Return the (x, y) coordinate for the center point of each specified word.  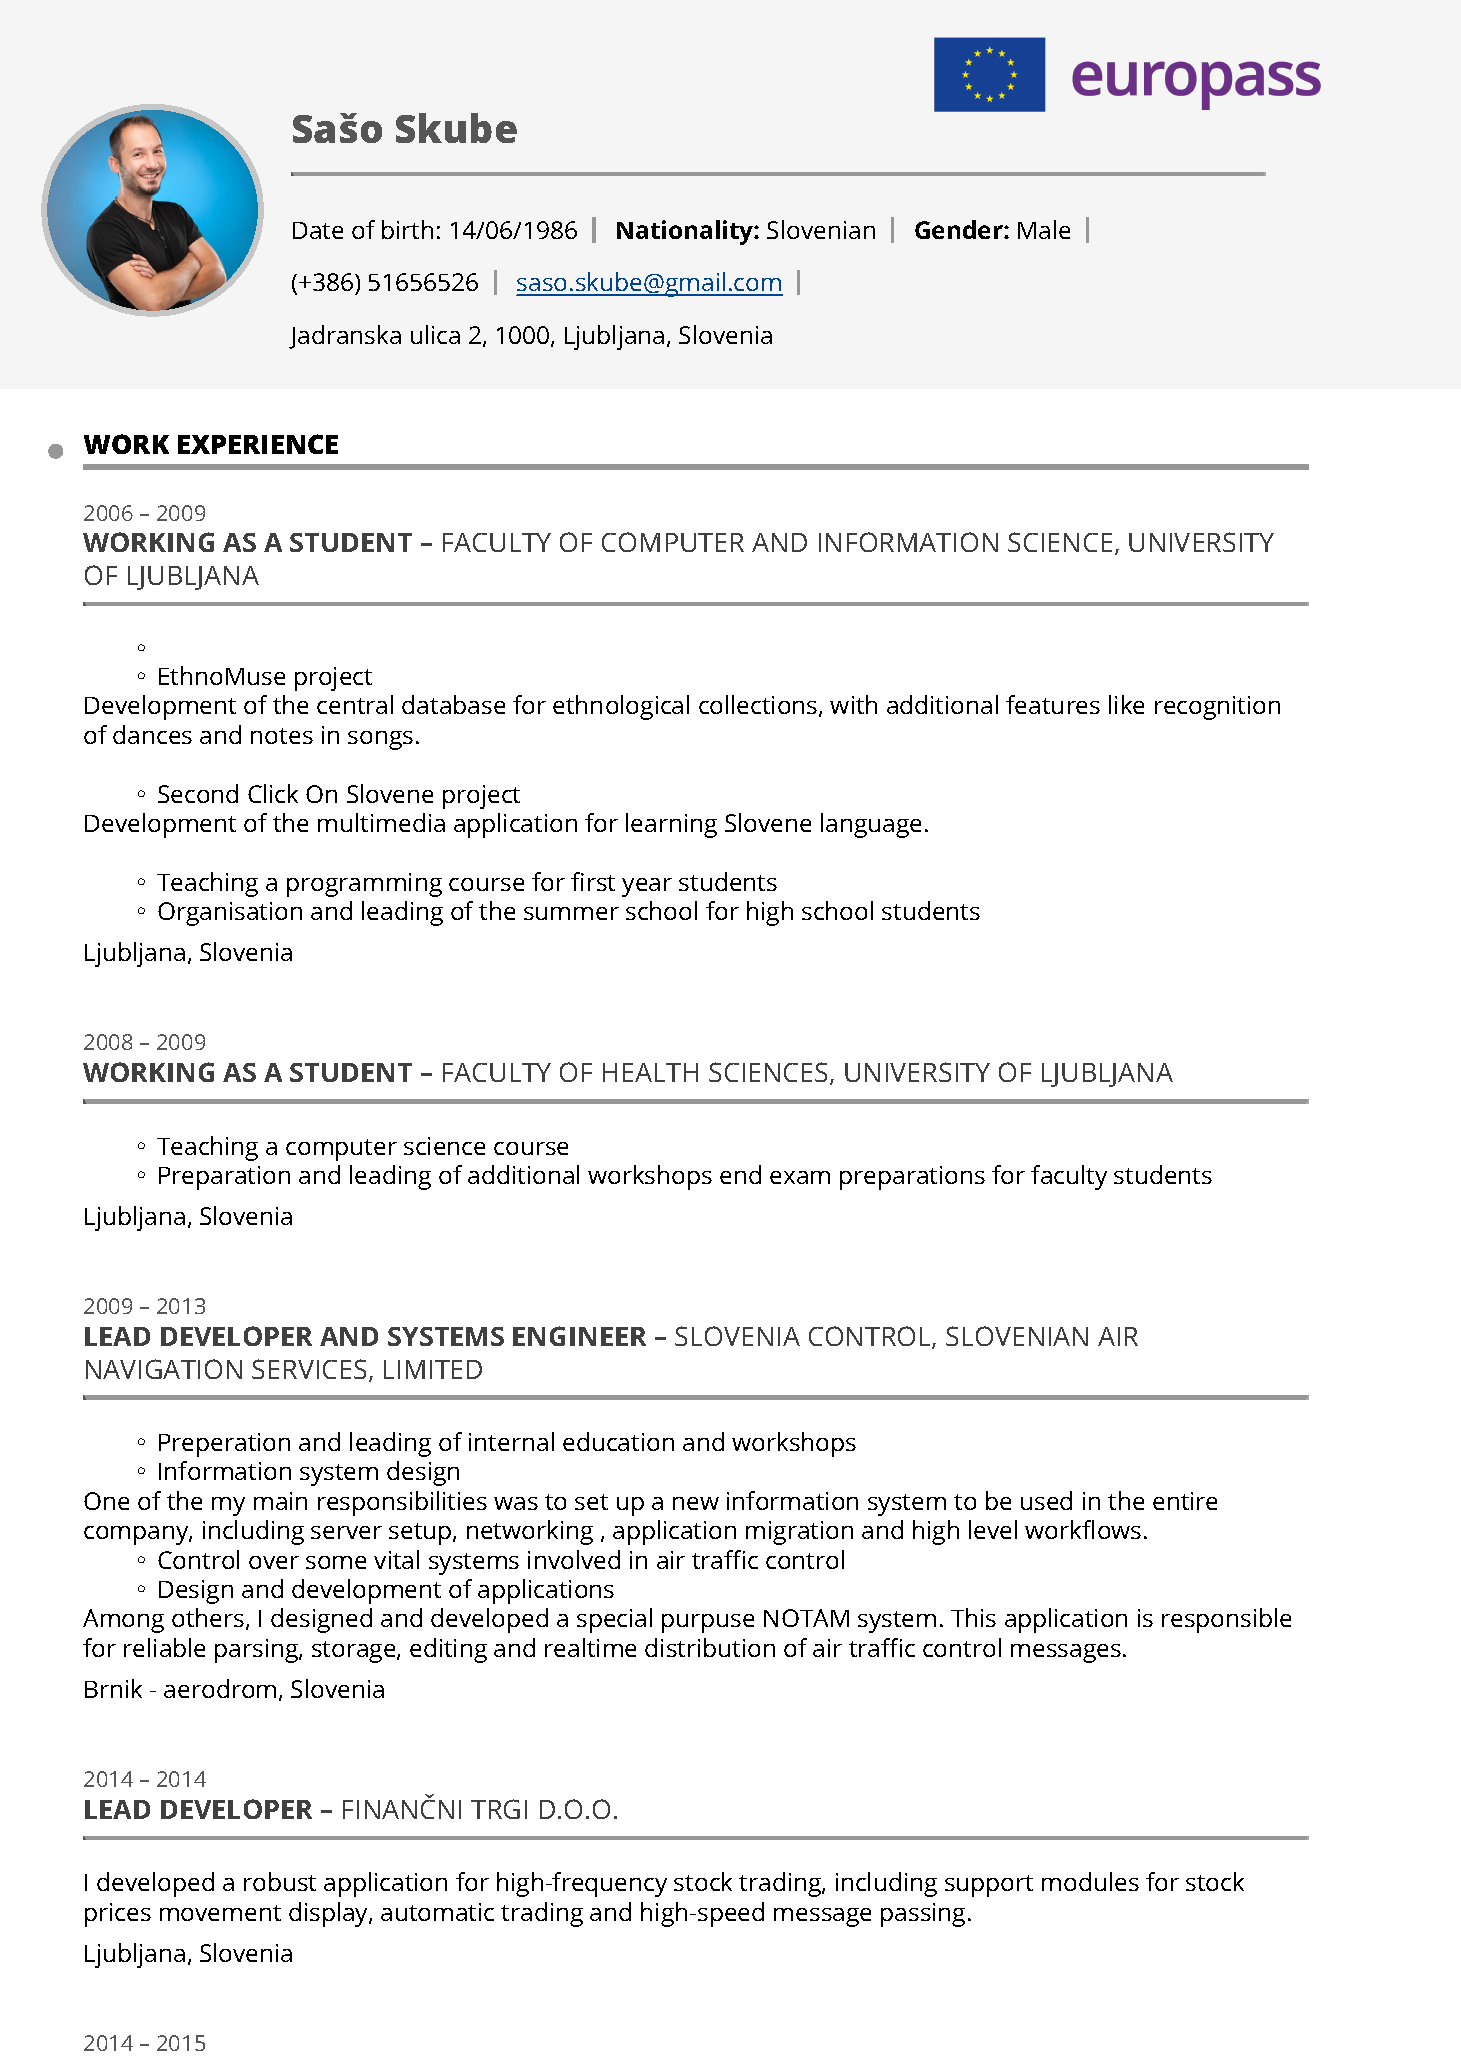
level (993, 1529)
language (871, 825)
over (274, 1562)
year (647, 887)
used (1046, 1500)
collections (759, 706)
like (1126, 704)
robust (280, 1881)
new (696, 1503)
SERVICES (309, 1369)
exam (800, 1177)
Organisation (230, 914)
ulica (435, 334)
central (355, 704)
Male (1044, 229)
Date (318, 230)
